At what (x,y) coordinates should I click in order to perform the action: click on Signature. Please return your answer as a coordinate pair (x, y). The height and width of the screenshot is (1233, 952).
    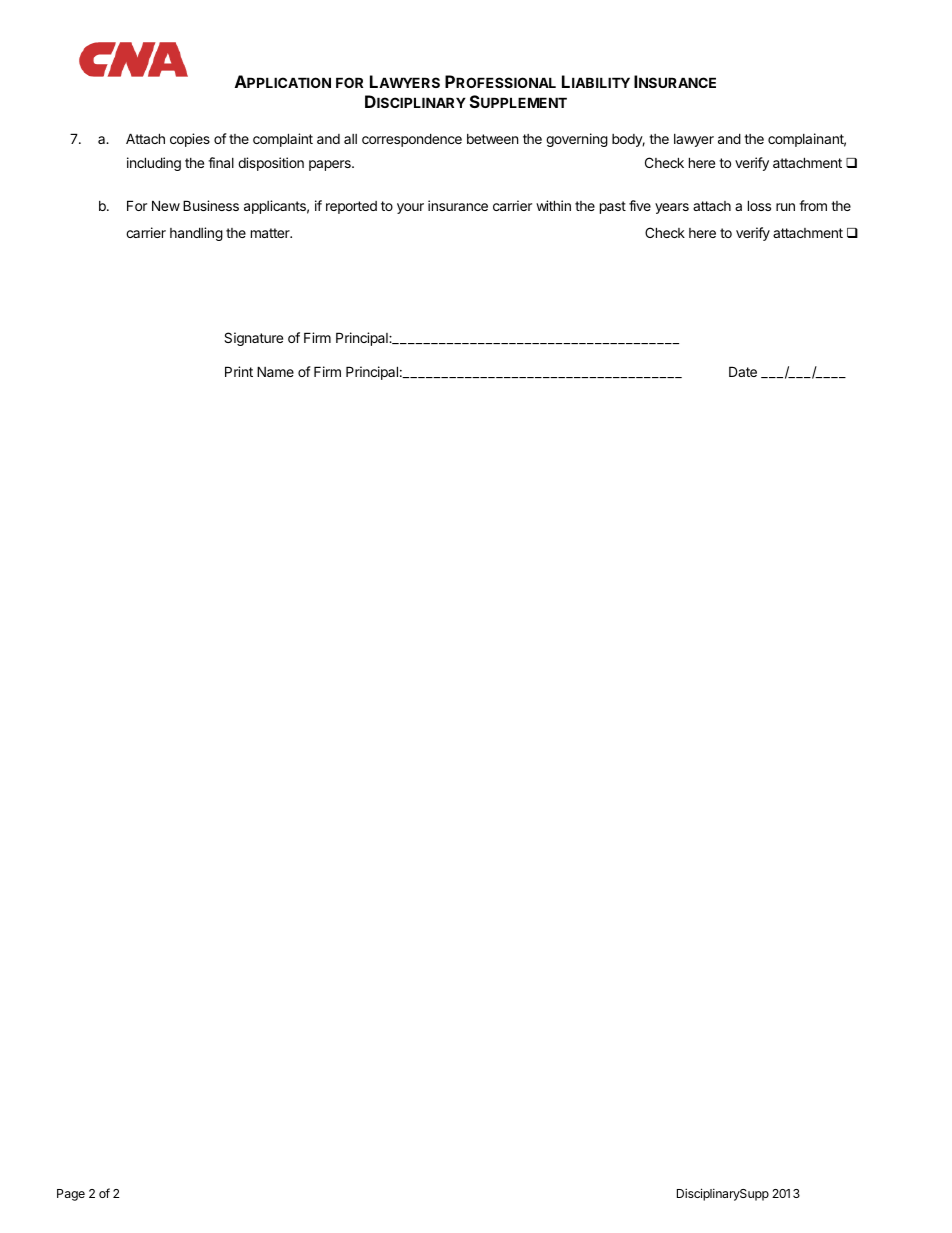
    Looking at the image, I should click on (253, 339).
